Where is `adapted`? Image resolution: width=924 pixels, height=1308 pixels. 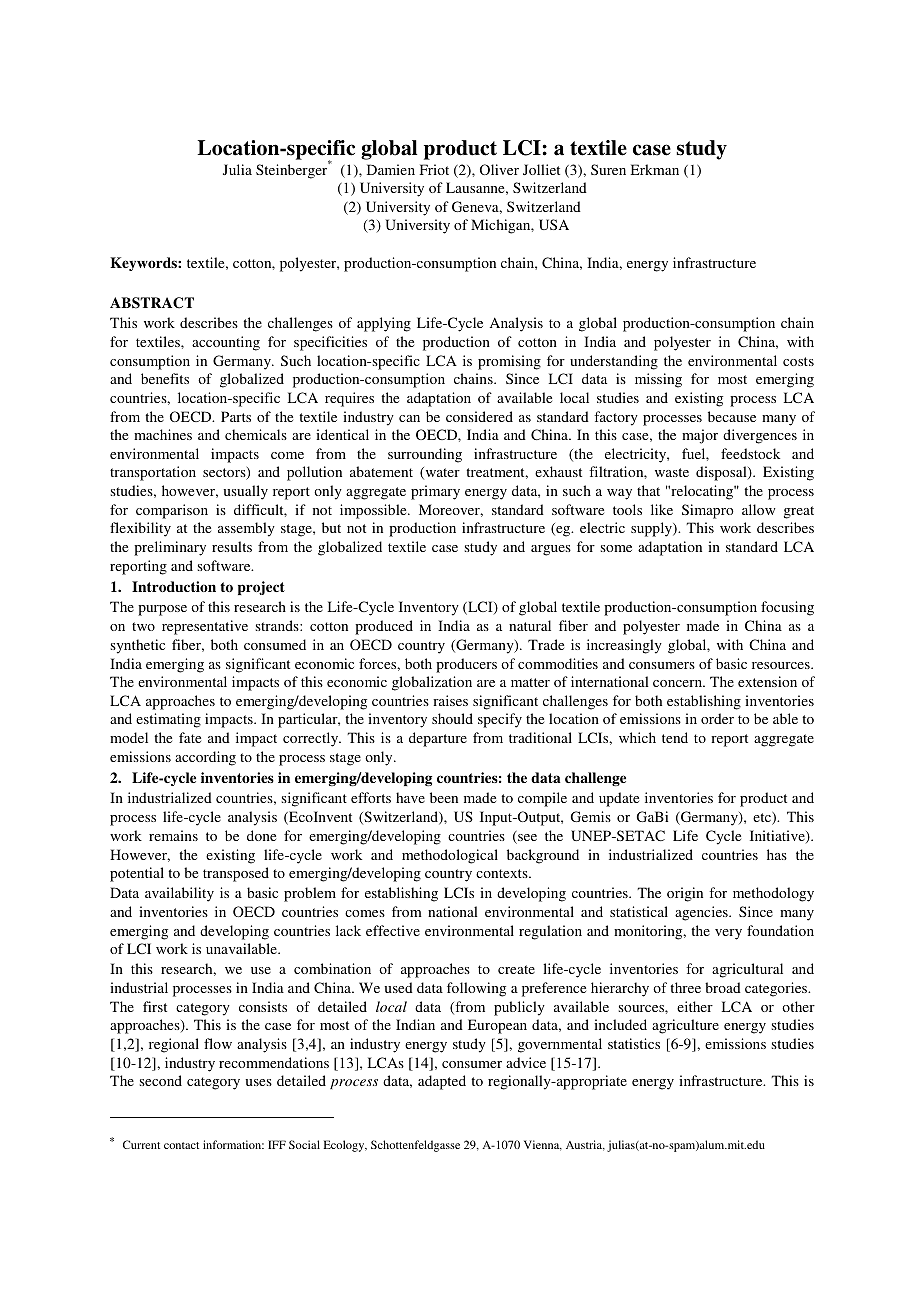 adapted is located at coordinates (442, 1082).
